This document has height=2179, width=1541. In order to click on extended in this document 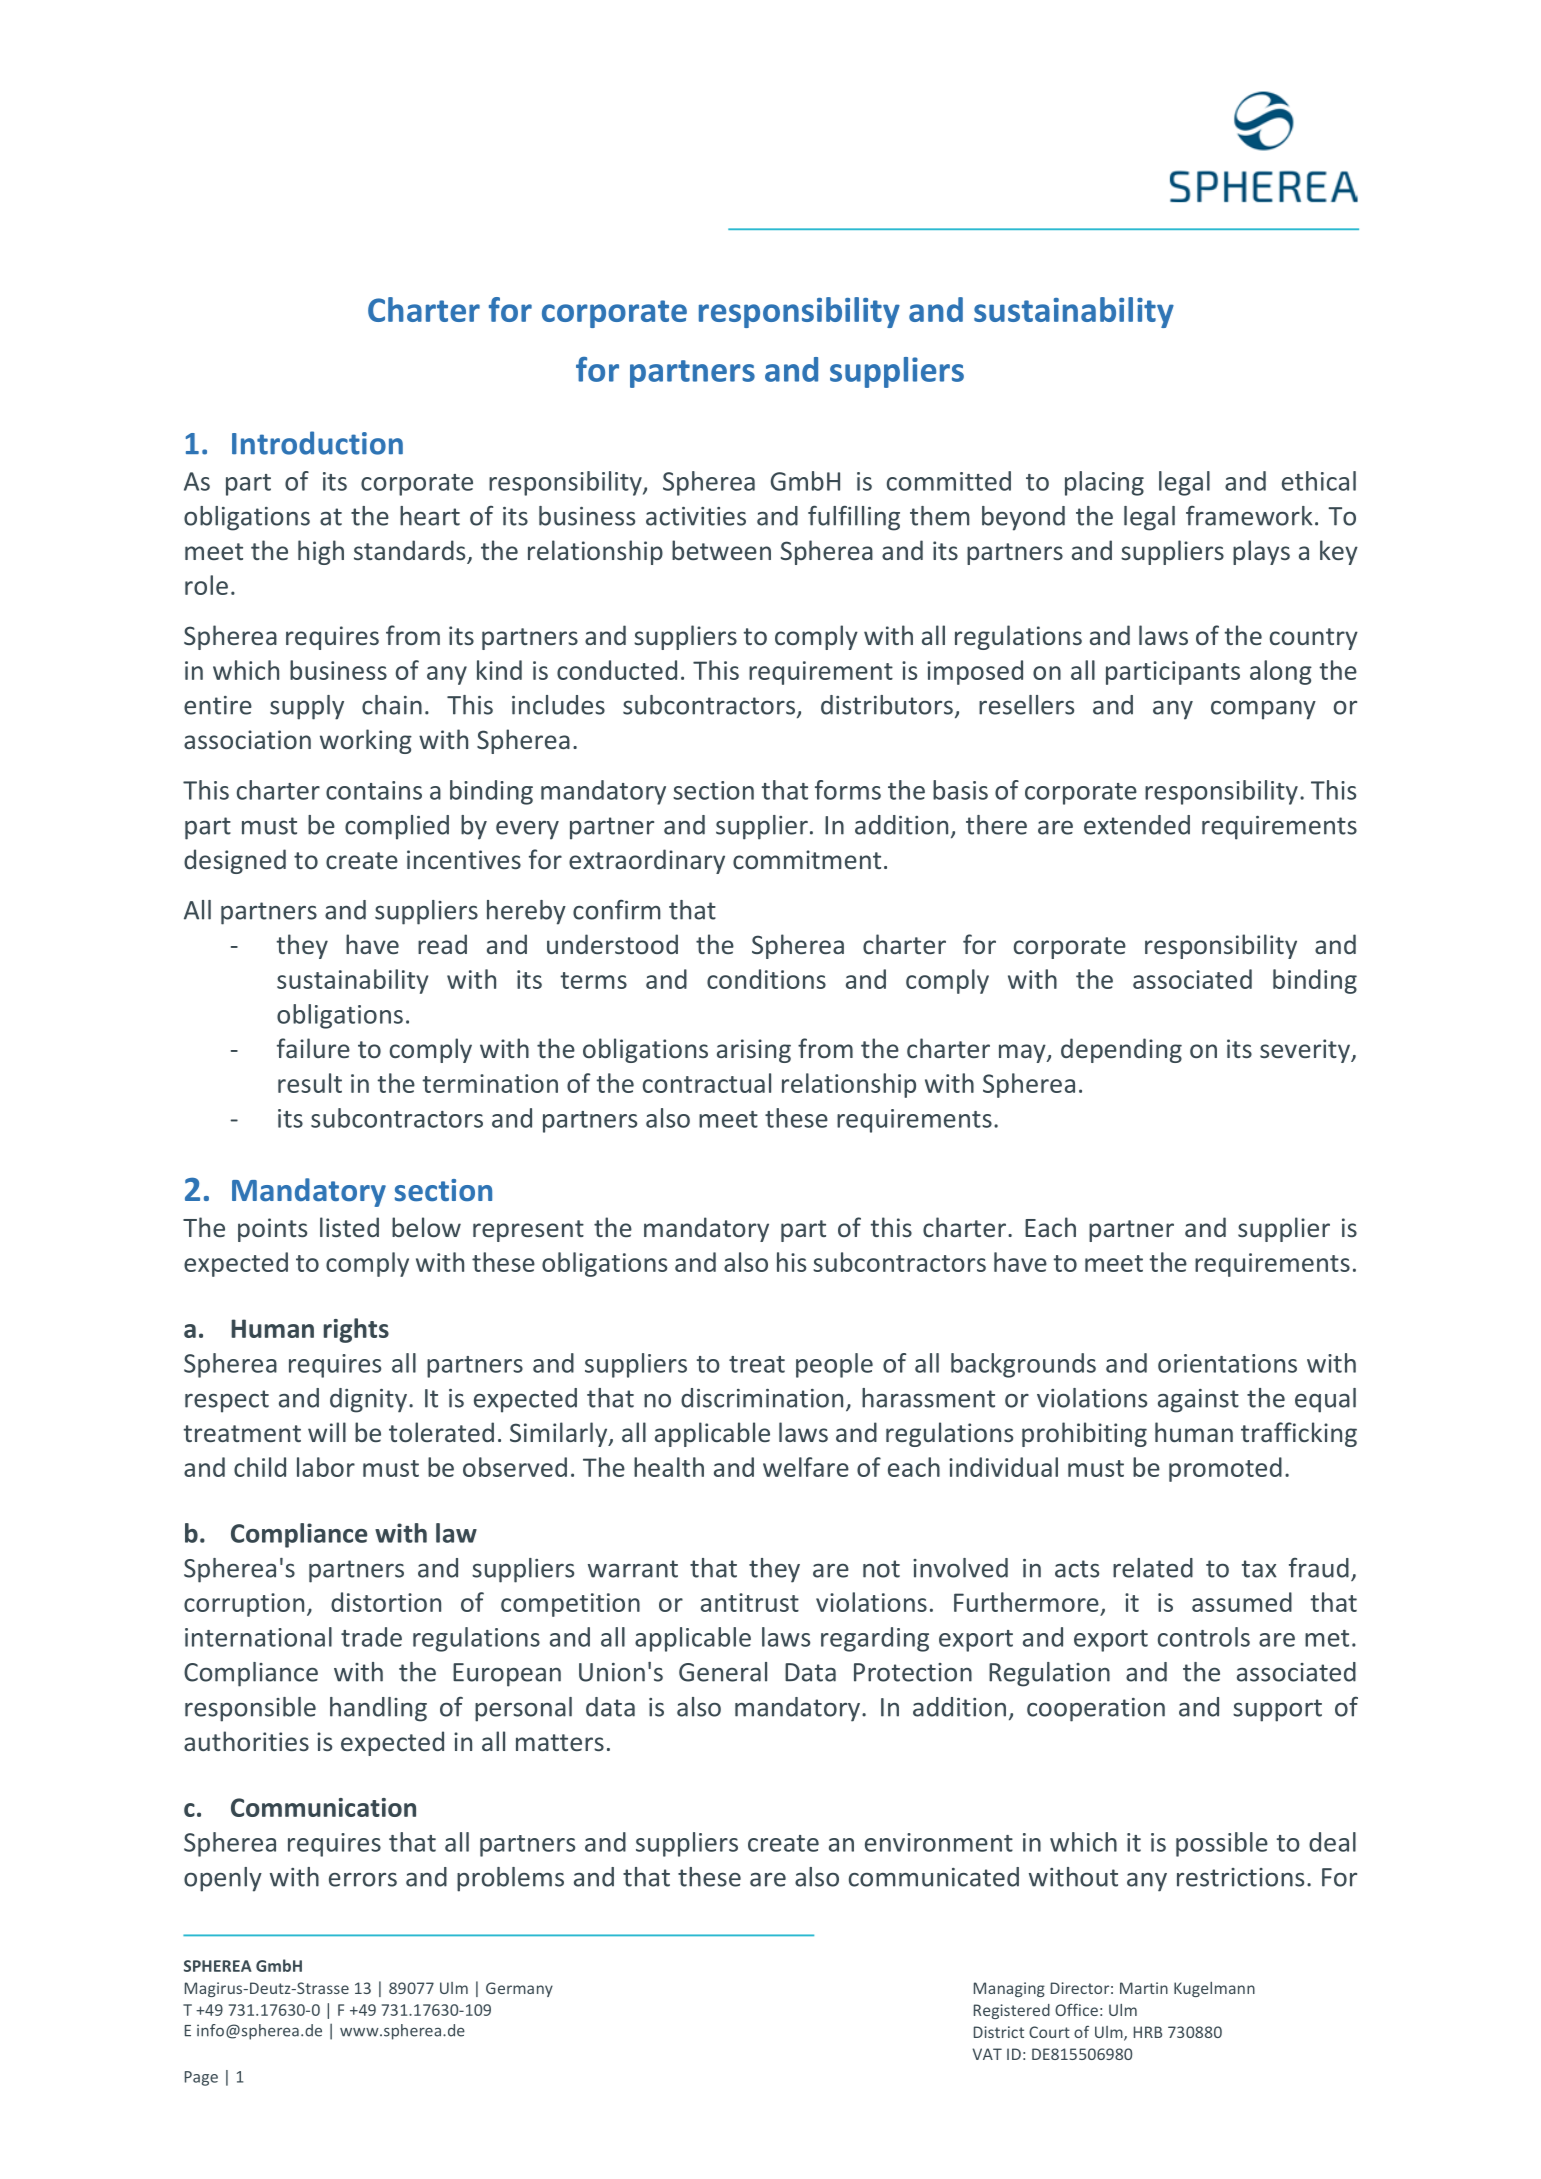, I will do `click(1137, 825)`.
